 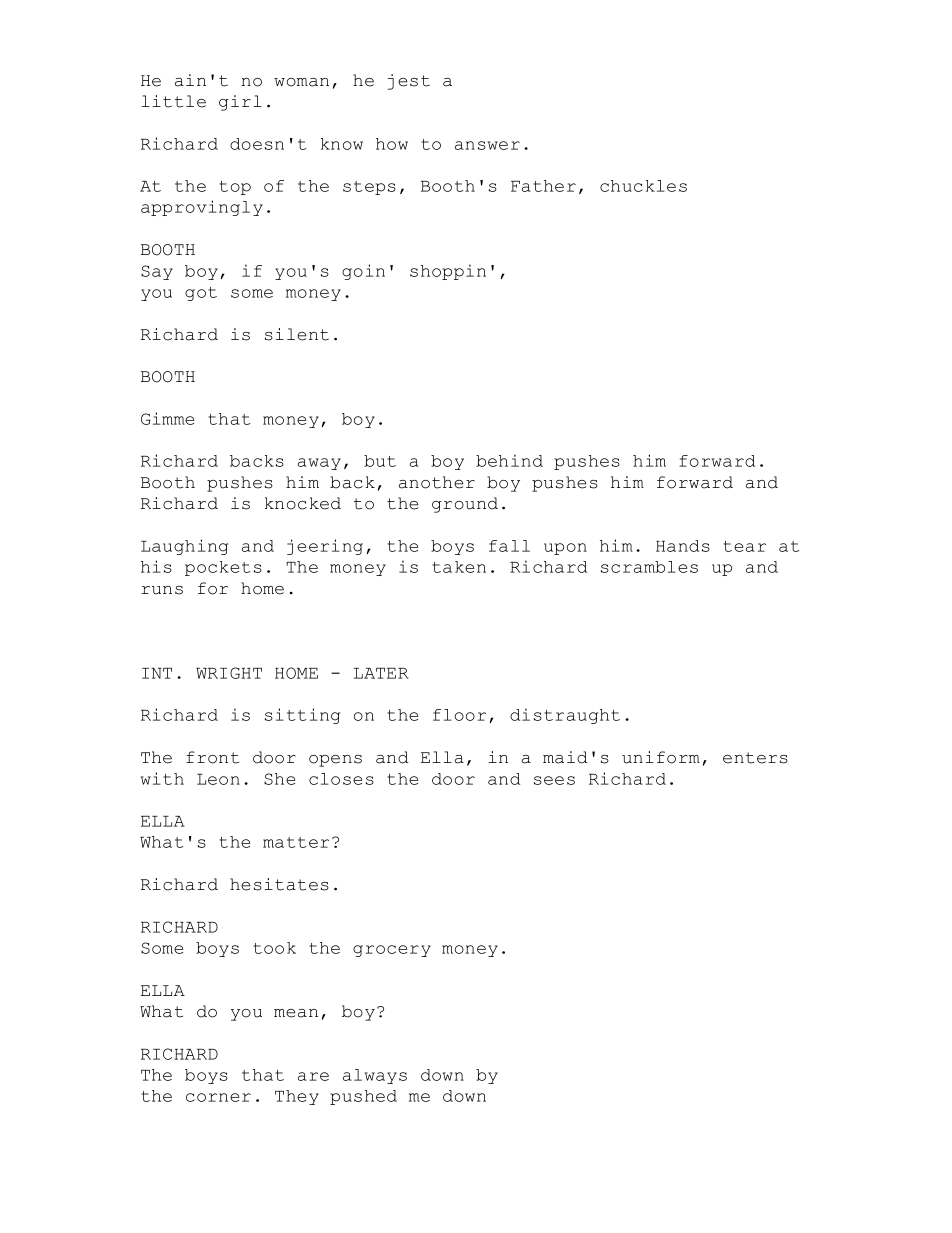 What do you see at coordinates (240, 103) in the screenshot?
I see `girl` at bounding box center [240, 103].
